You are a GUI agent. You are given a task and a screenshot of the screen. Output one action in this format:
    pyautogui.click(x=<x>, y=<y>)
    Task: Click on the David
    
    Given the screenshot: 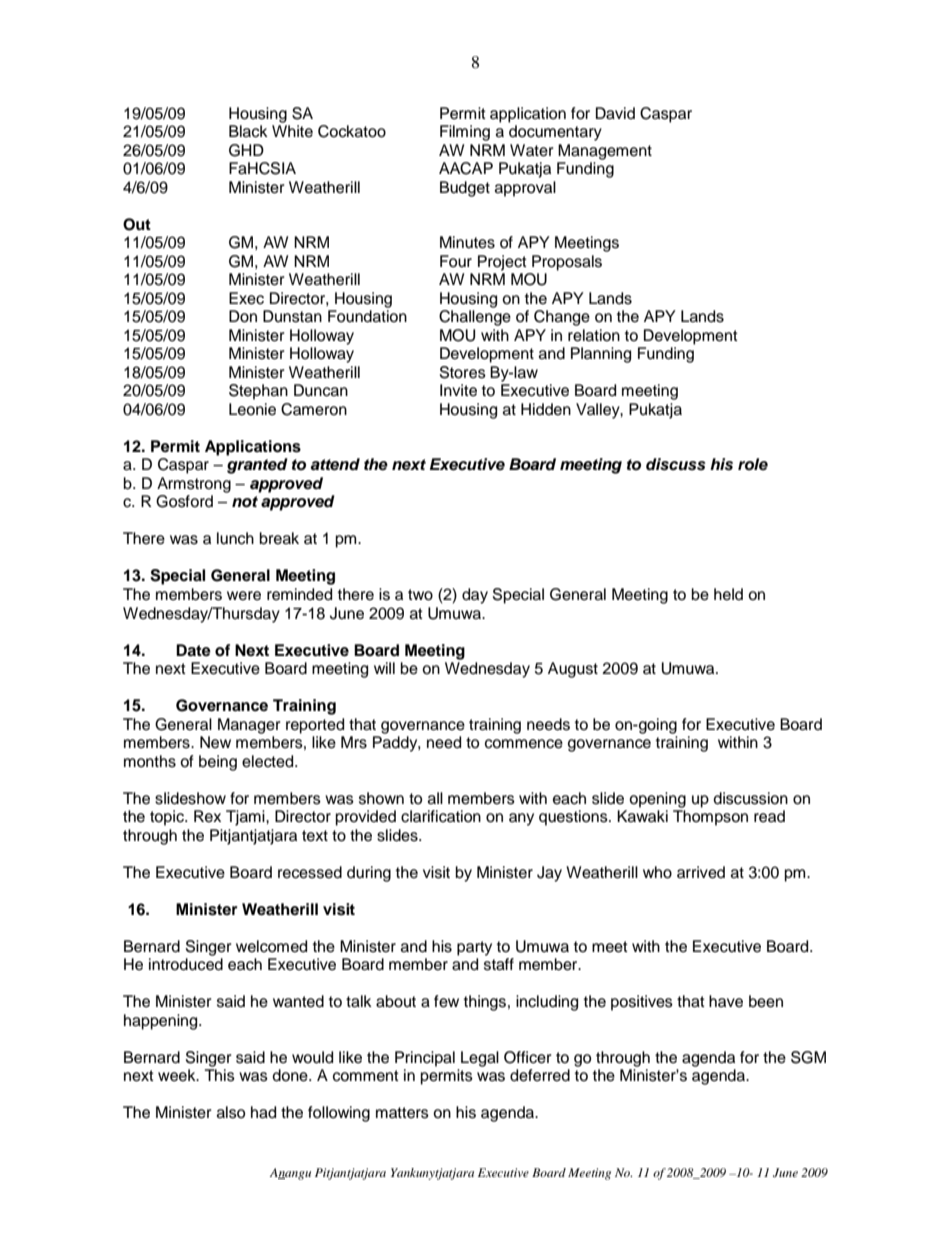 What is the action you would take?
    pyautogui.click(x=615, y=113)
